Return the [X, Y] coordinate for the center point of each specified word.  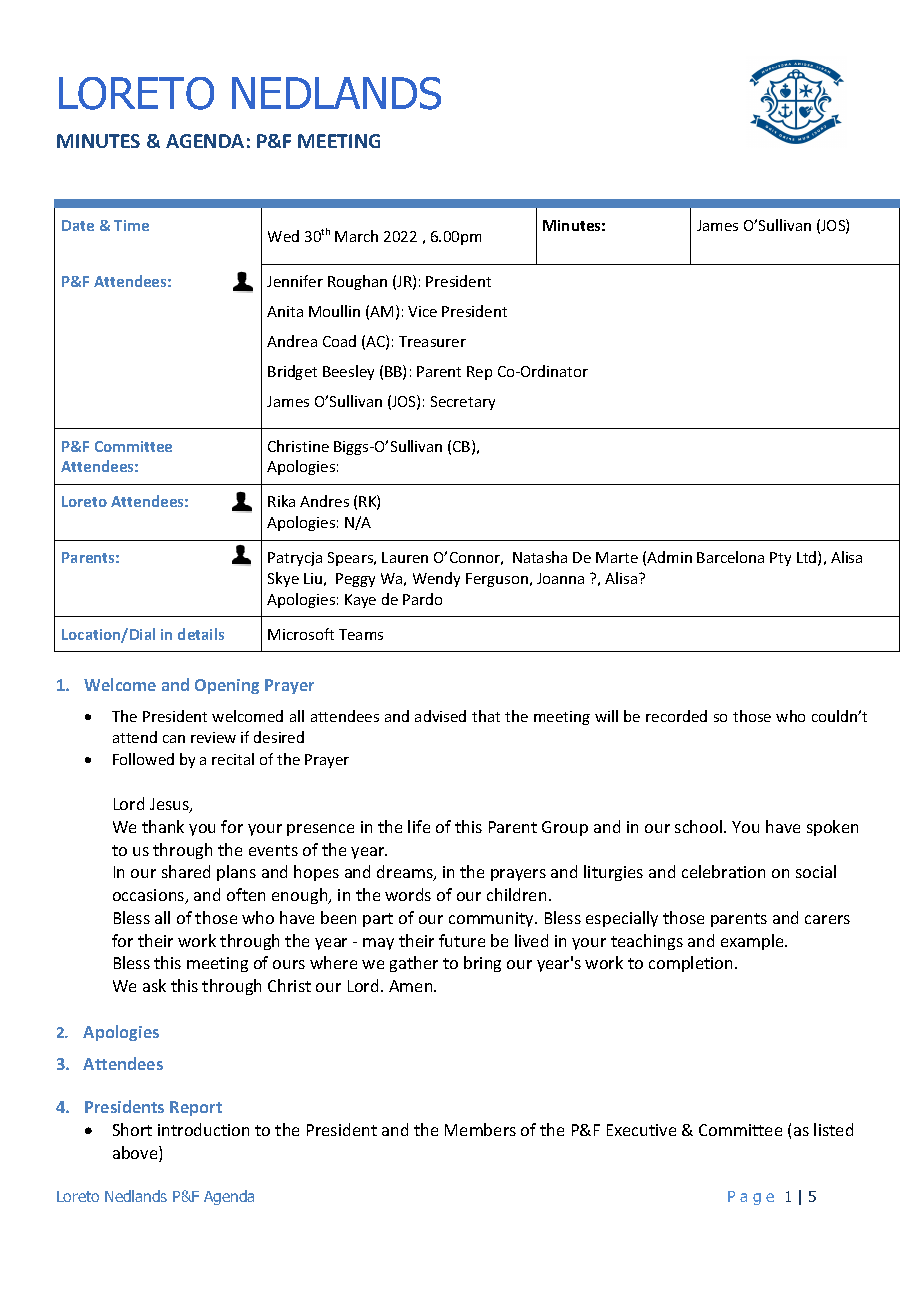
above [136, 1154]
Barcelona [730, 557]
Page [751, 1198]
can [174, 739]
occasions [150, 896]
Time [131, 225]
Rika [281, 501]
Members [480, 1129]
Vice [422, 311]
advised [440, 716]
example [753, 942]
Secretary [463, 403]
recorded [676, 716]
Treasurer [432, 341]
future [462, 940]
